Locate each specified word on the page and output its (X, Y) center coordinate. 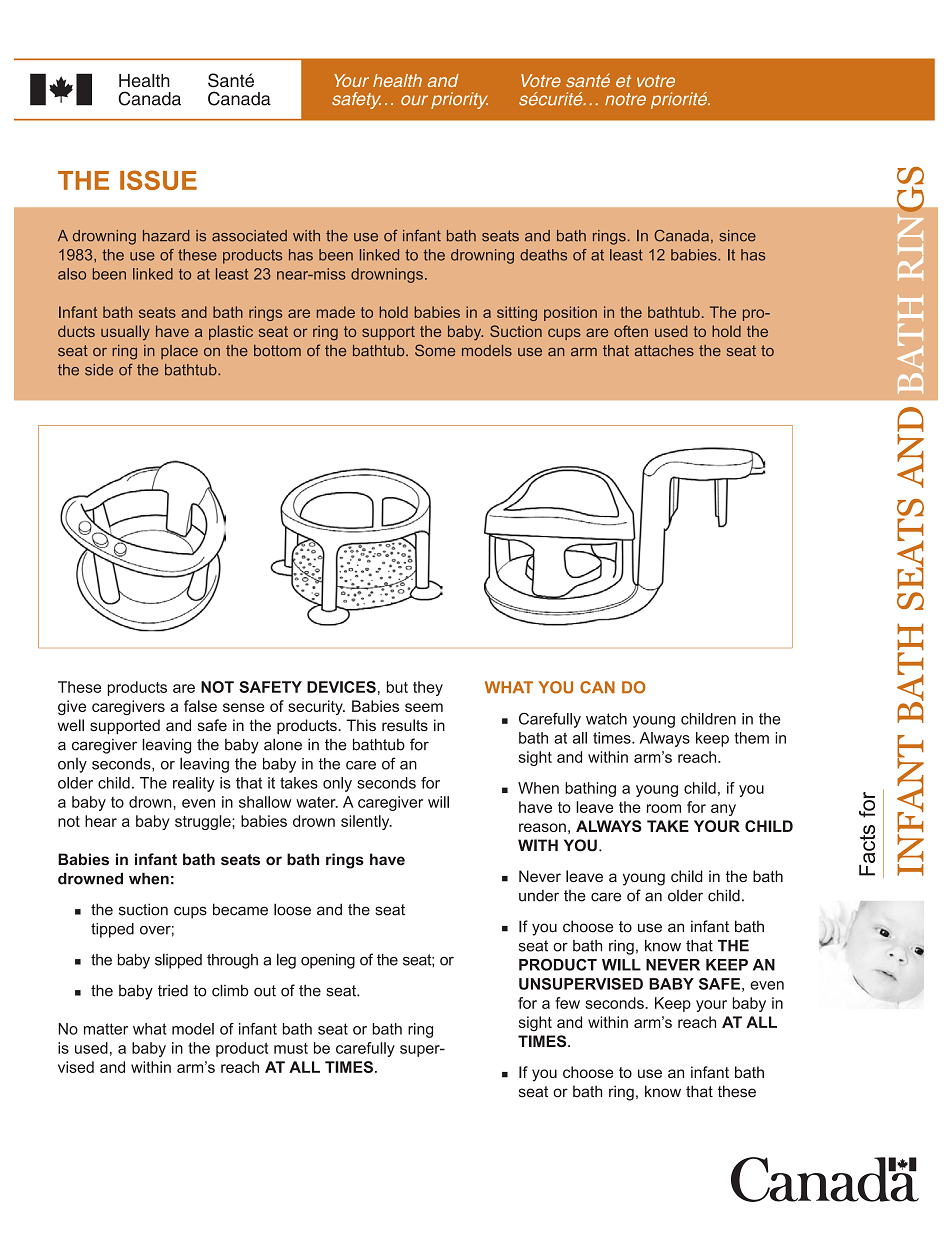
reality (193, 784)
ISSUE (158, 180)
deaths (543, 255)
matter (106, 1029)
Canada (681, 235)
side (99, 370)
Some (435, 350)
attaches (664, 350)
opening (328, 961)
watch (606, 719)
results (405, 725)
